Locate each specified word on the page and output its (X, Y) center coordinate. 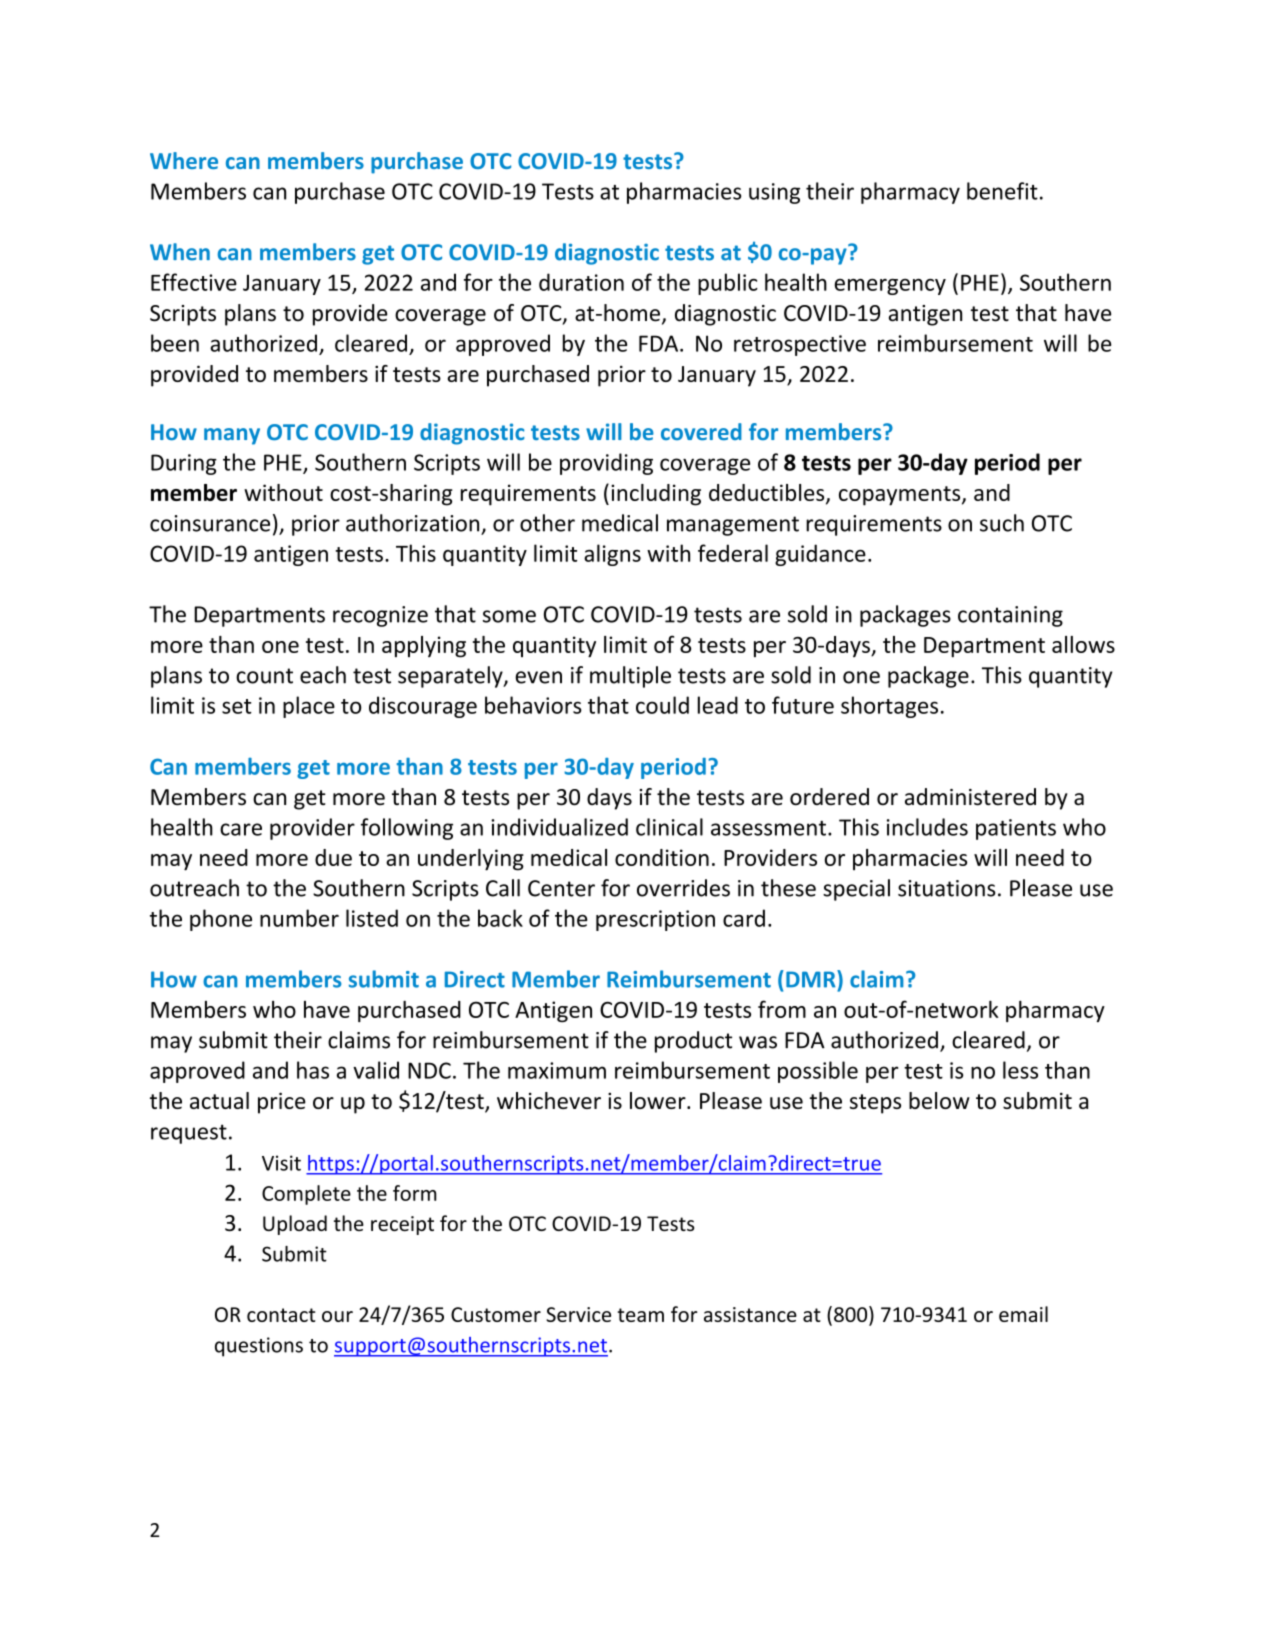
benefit (1002, 191)
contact (281, 1315)
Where (184, 160)
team (641, 1315)
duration (581, 282)
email (1023, 1314)
